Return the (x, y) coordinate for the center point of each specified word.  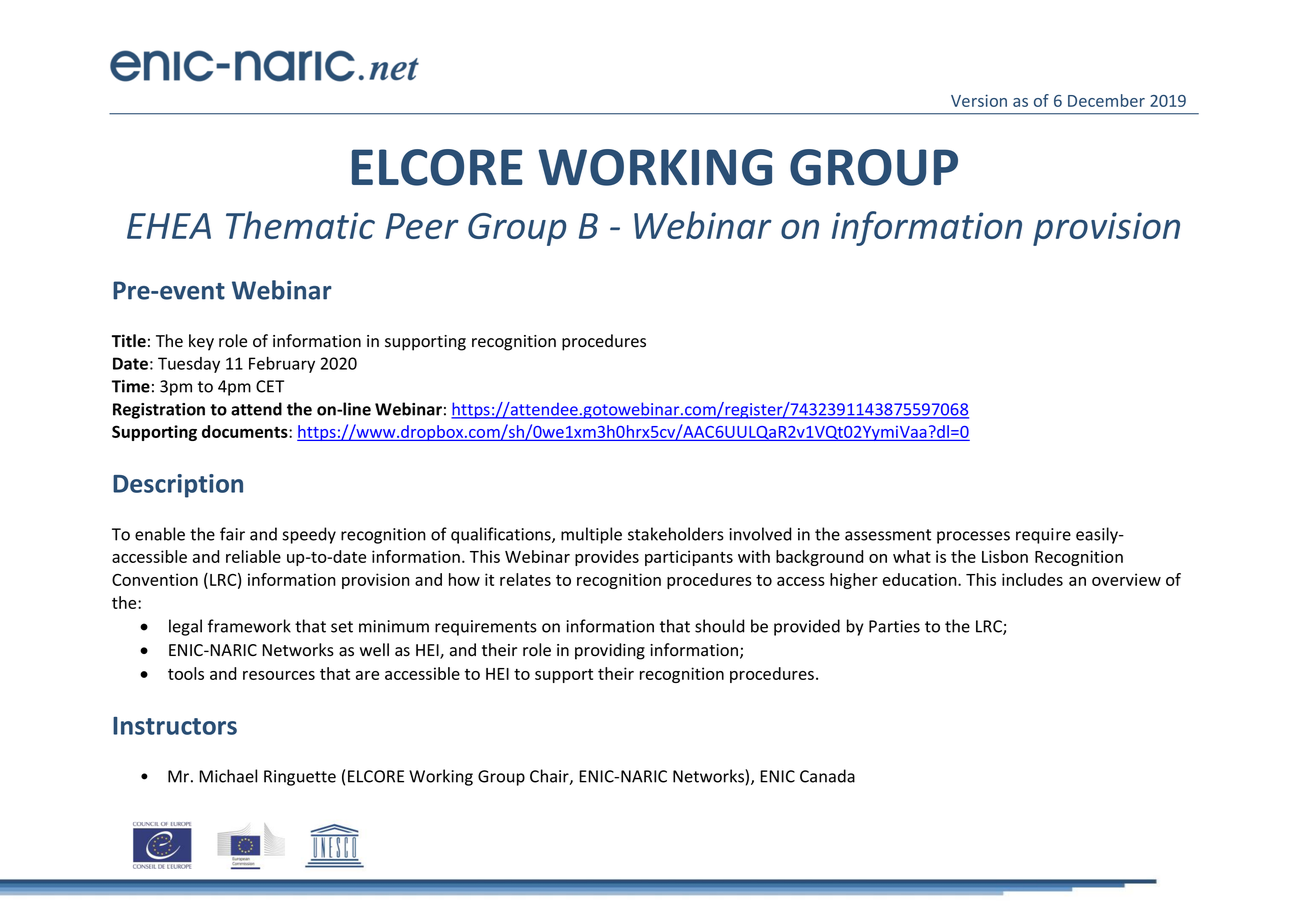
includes (1032, 579)
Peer (422, 226)
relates (525, 579)
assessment (888, 535)
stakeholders (676, 534)
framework (249, 626)
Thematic (300, 225)
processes (973, 537)
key (201, 342)
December (1106, 100)
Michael (228, 776)
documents (246, 431)
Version (979, 100)
